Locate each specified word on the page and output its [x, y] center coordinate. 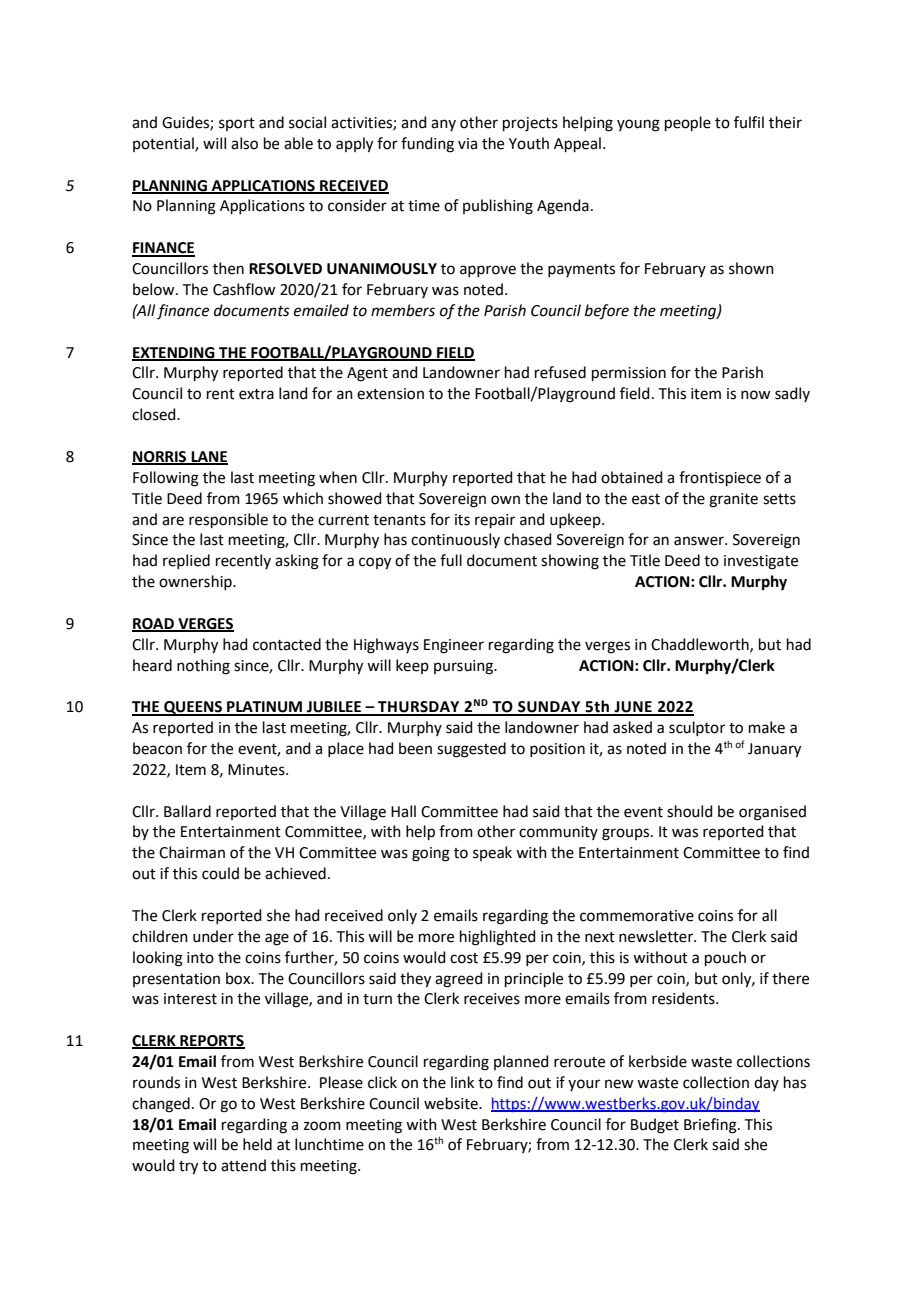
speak [492, 853]
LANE [208, 457]
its [462, 520]
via [467, 144]
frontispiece [720, 478]
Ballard [187, 811]
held [257, 1144]
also [244, 143]
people [688, 123]
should [690, 811]
